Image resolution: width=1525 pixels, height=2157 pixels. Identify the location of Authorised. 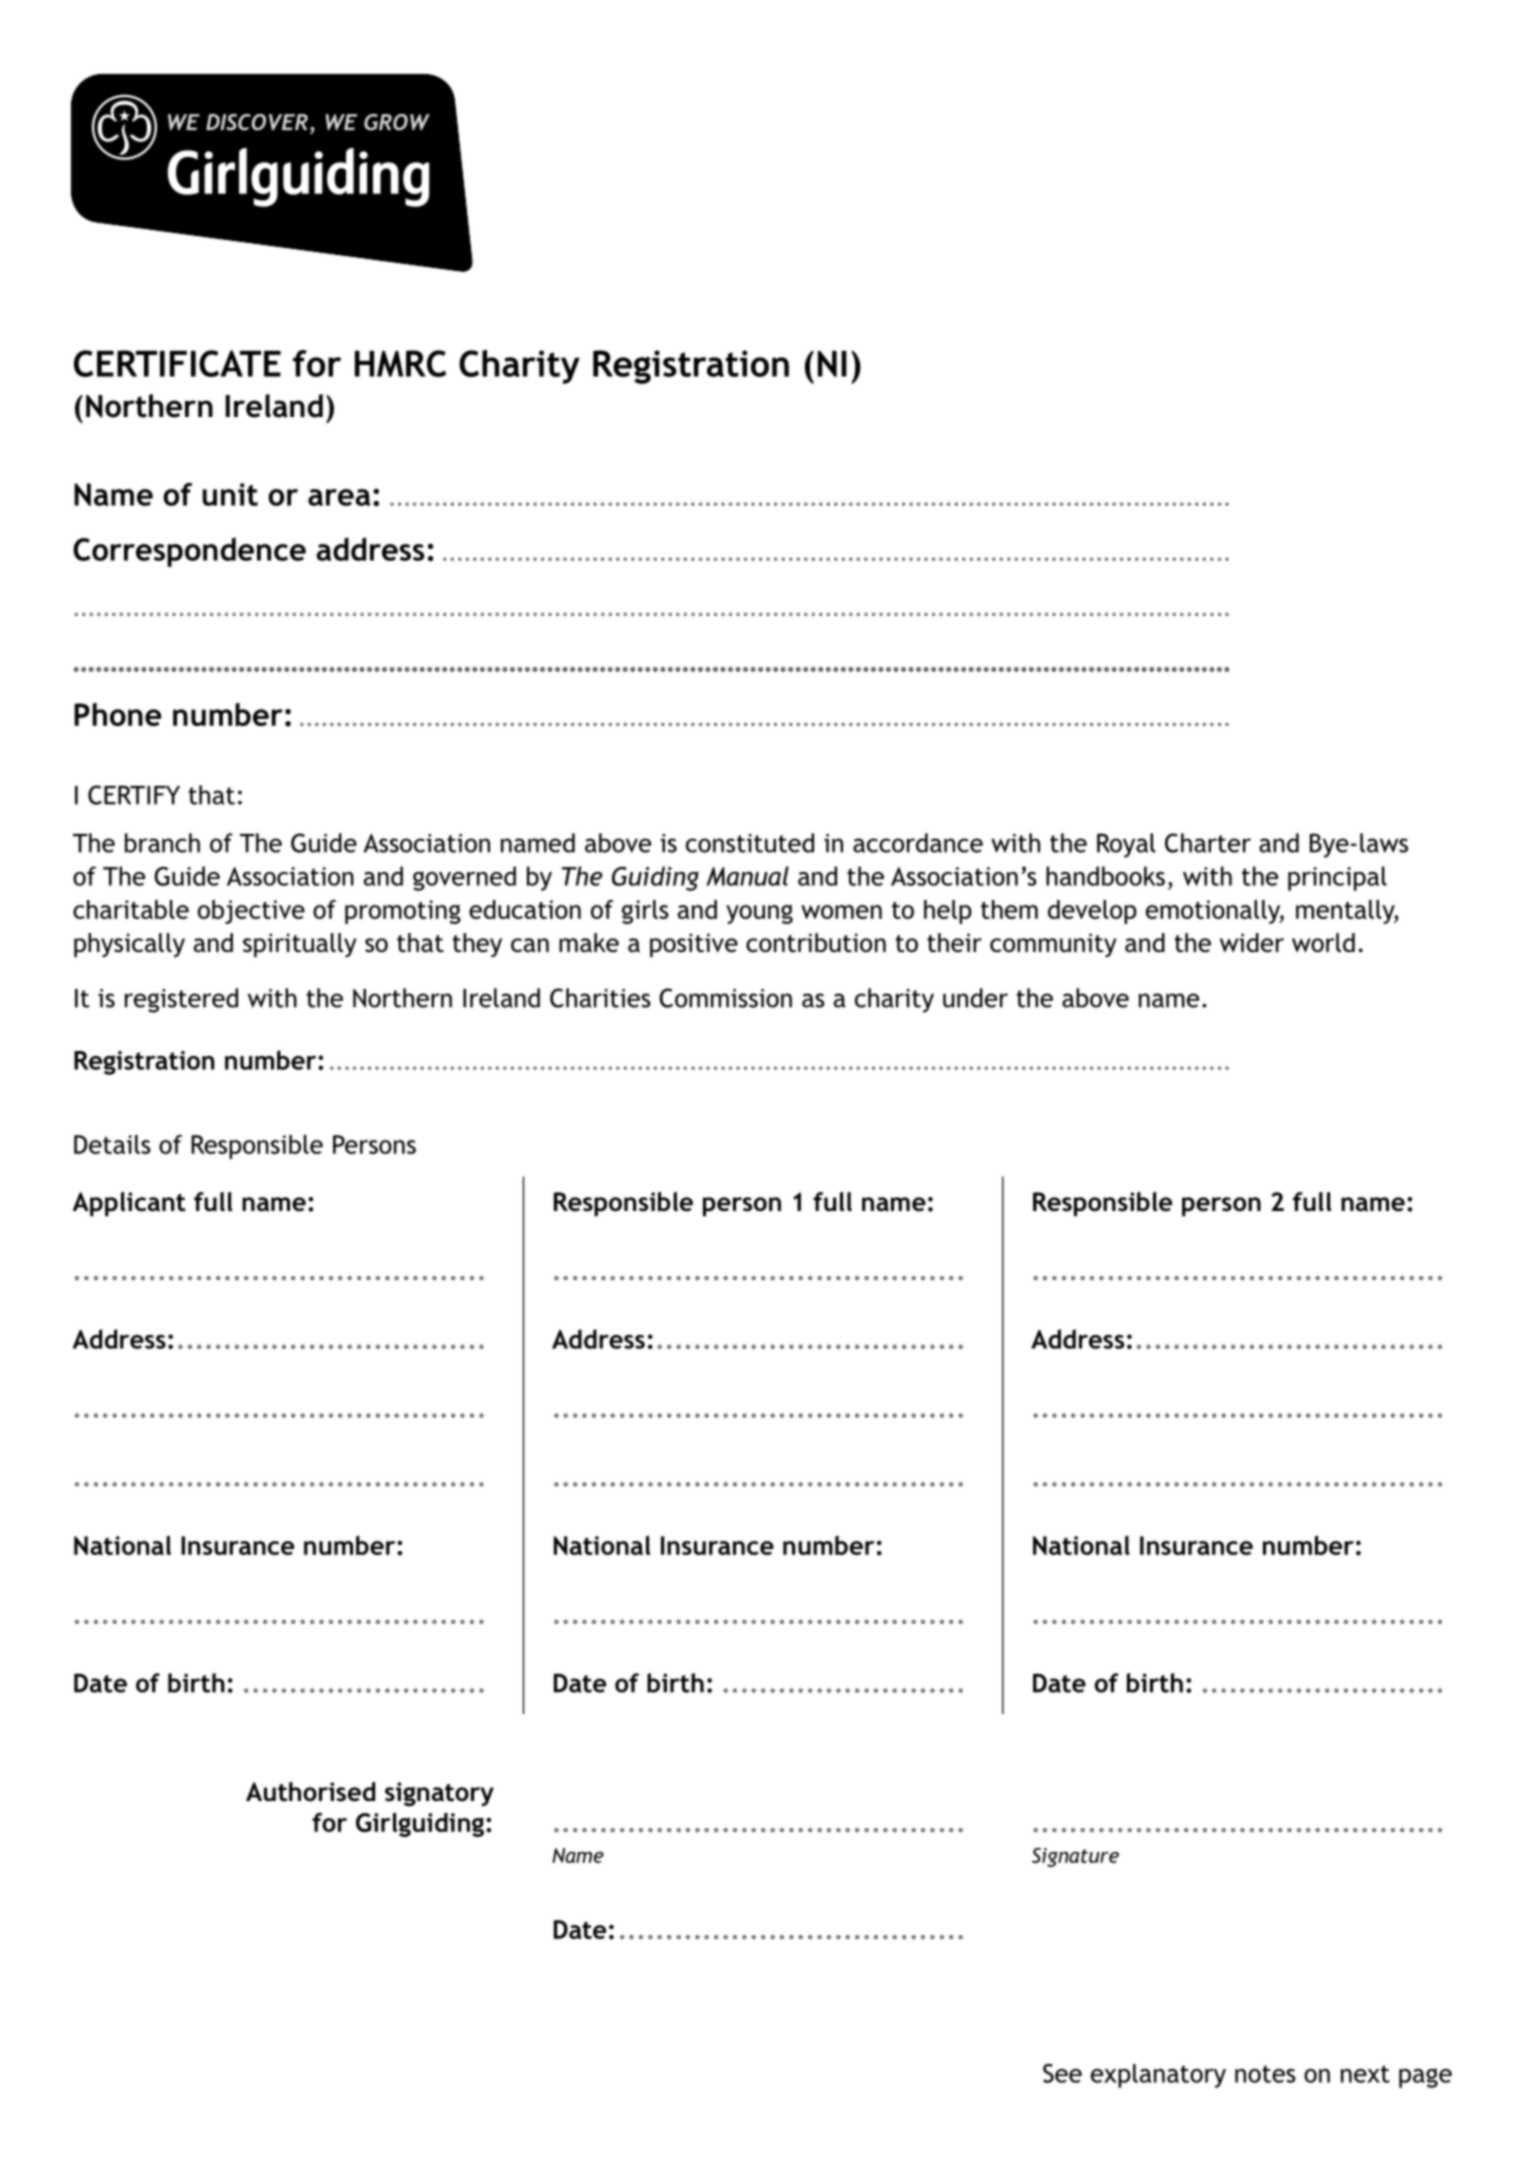
(310, 1792).
